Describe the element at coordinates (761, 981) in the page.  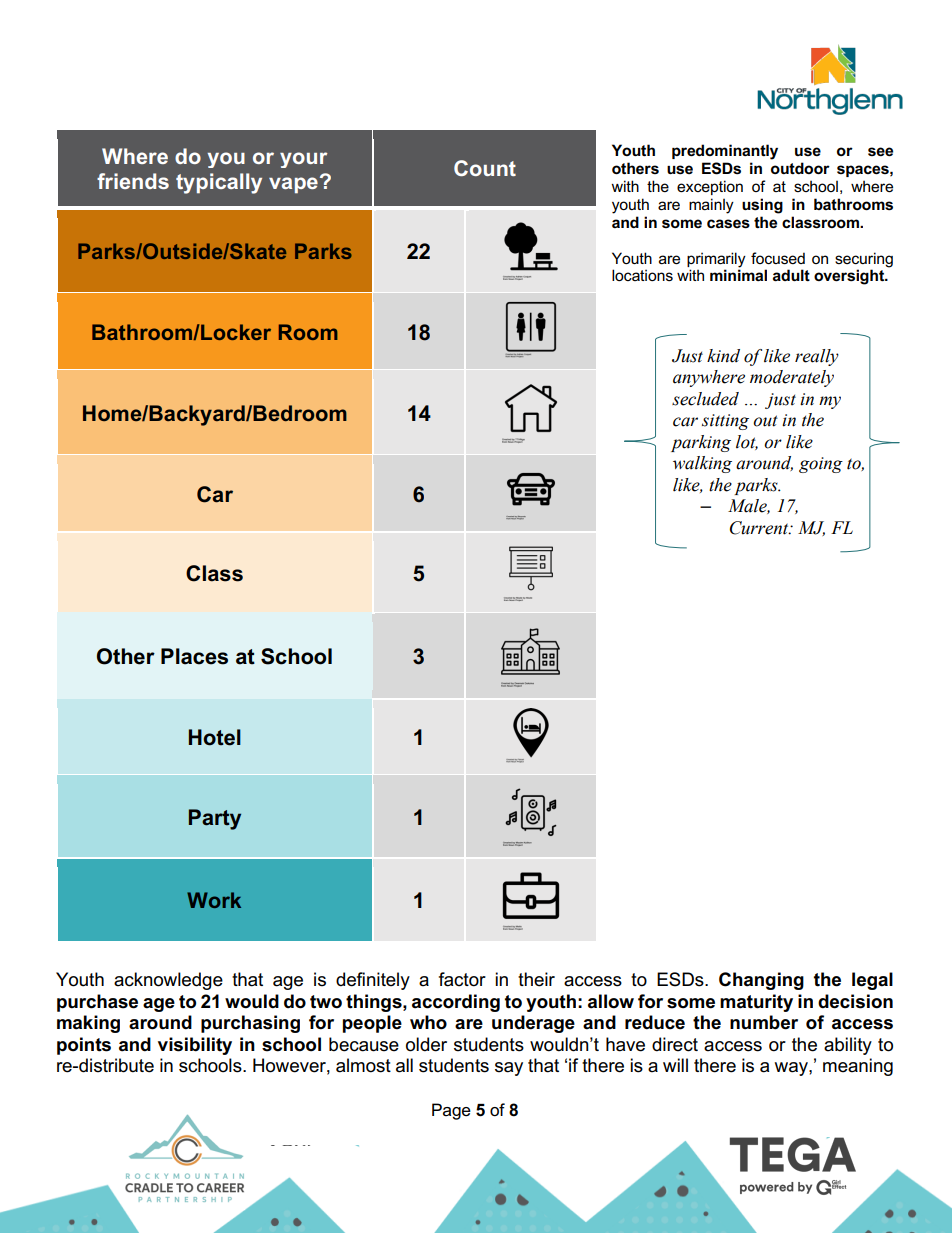
I see `Changing` at that location.
